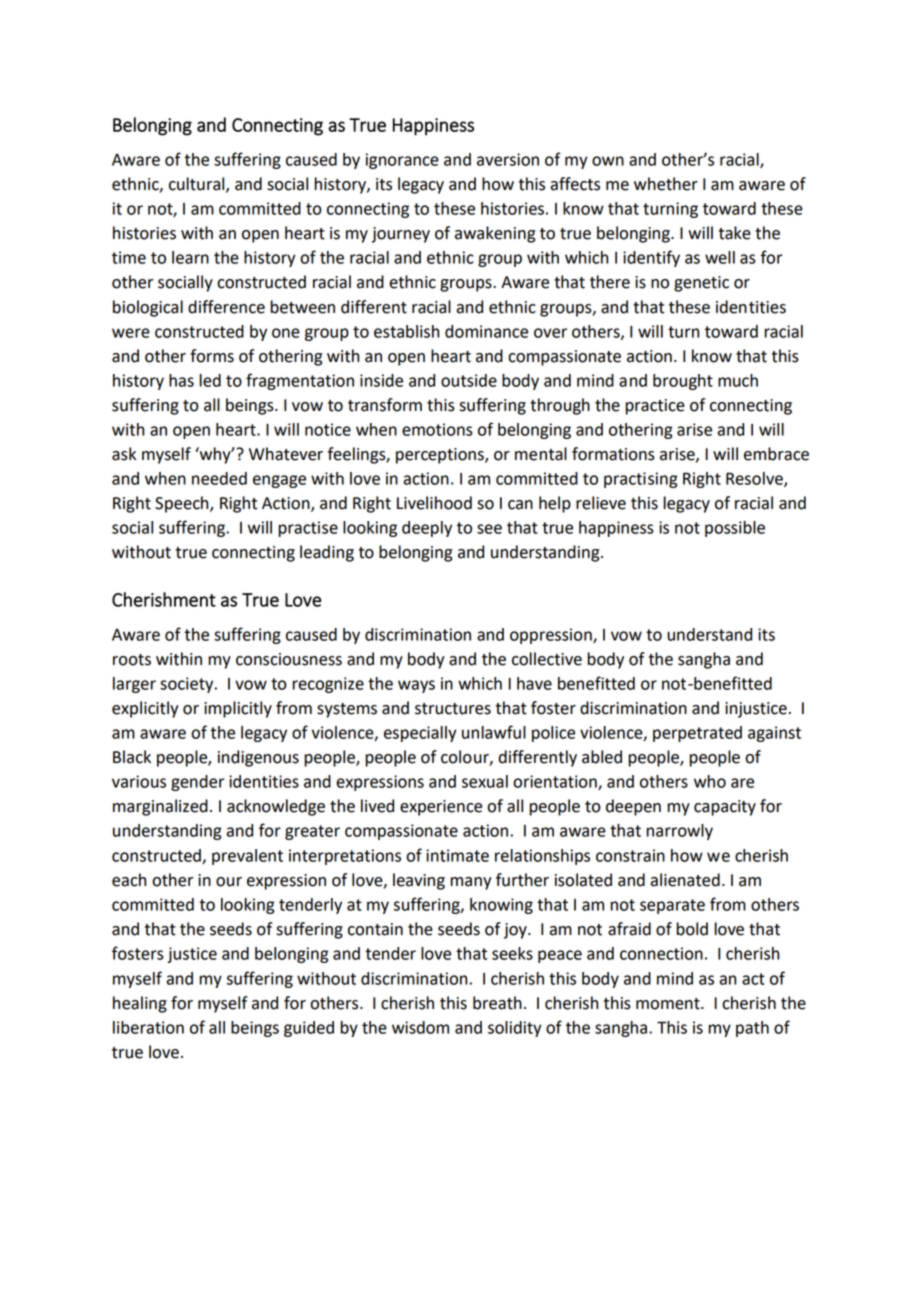 The image size is (924, 1307). What do you see at coordinates (669, 1004) in the document?
I see `moment` at bounding box center [669, 1004].
